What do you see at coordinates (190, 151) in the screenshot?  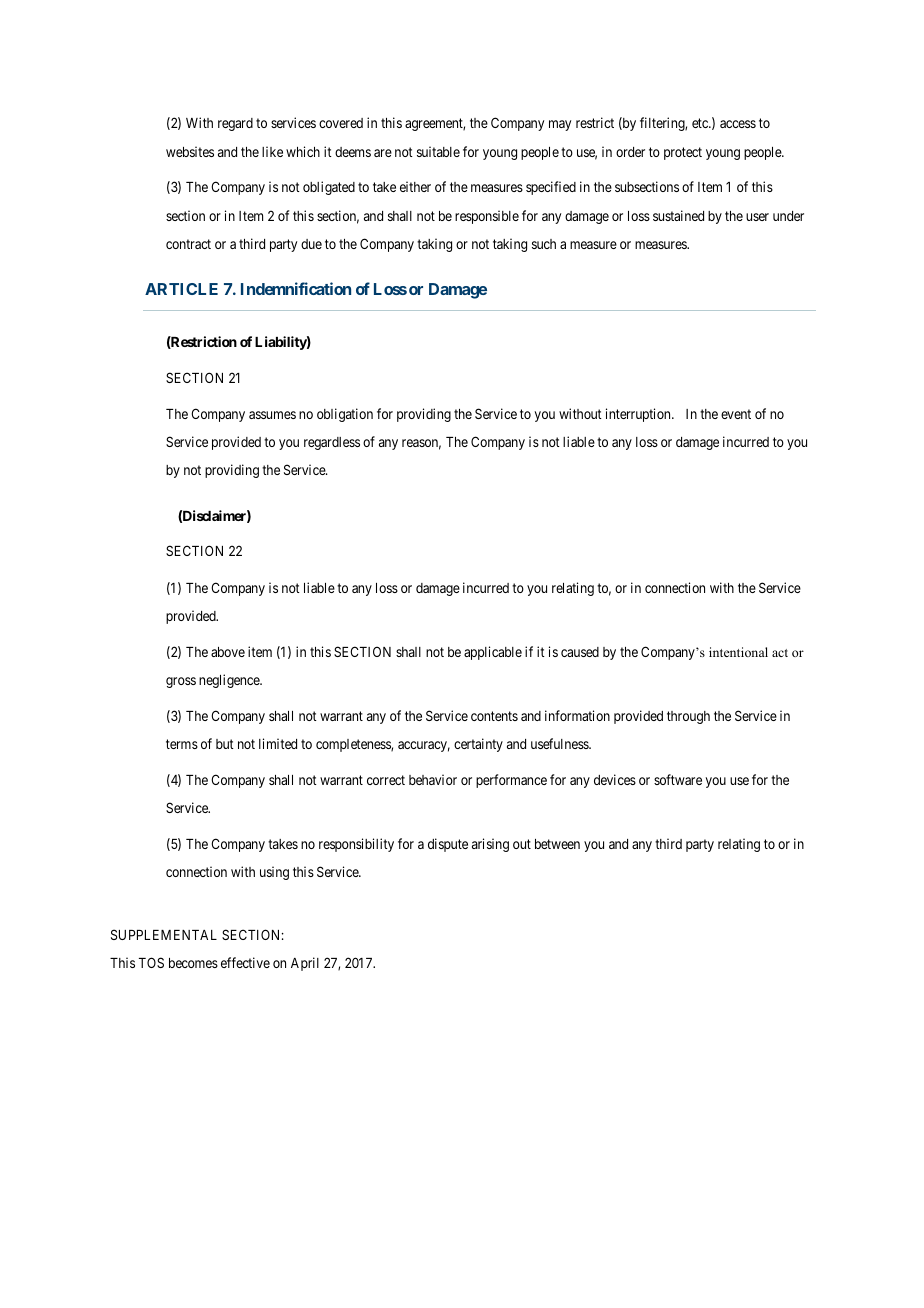 I see `websites` at bounding box center [190, 151].
